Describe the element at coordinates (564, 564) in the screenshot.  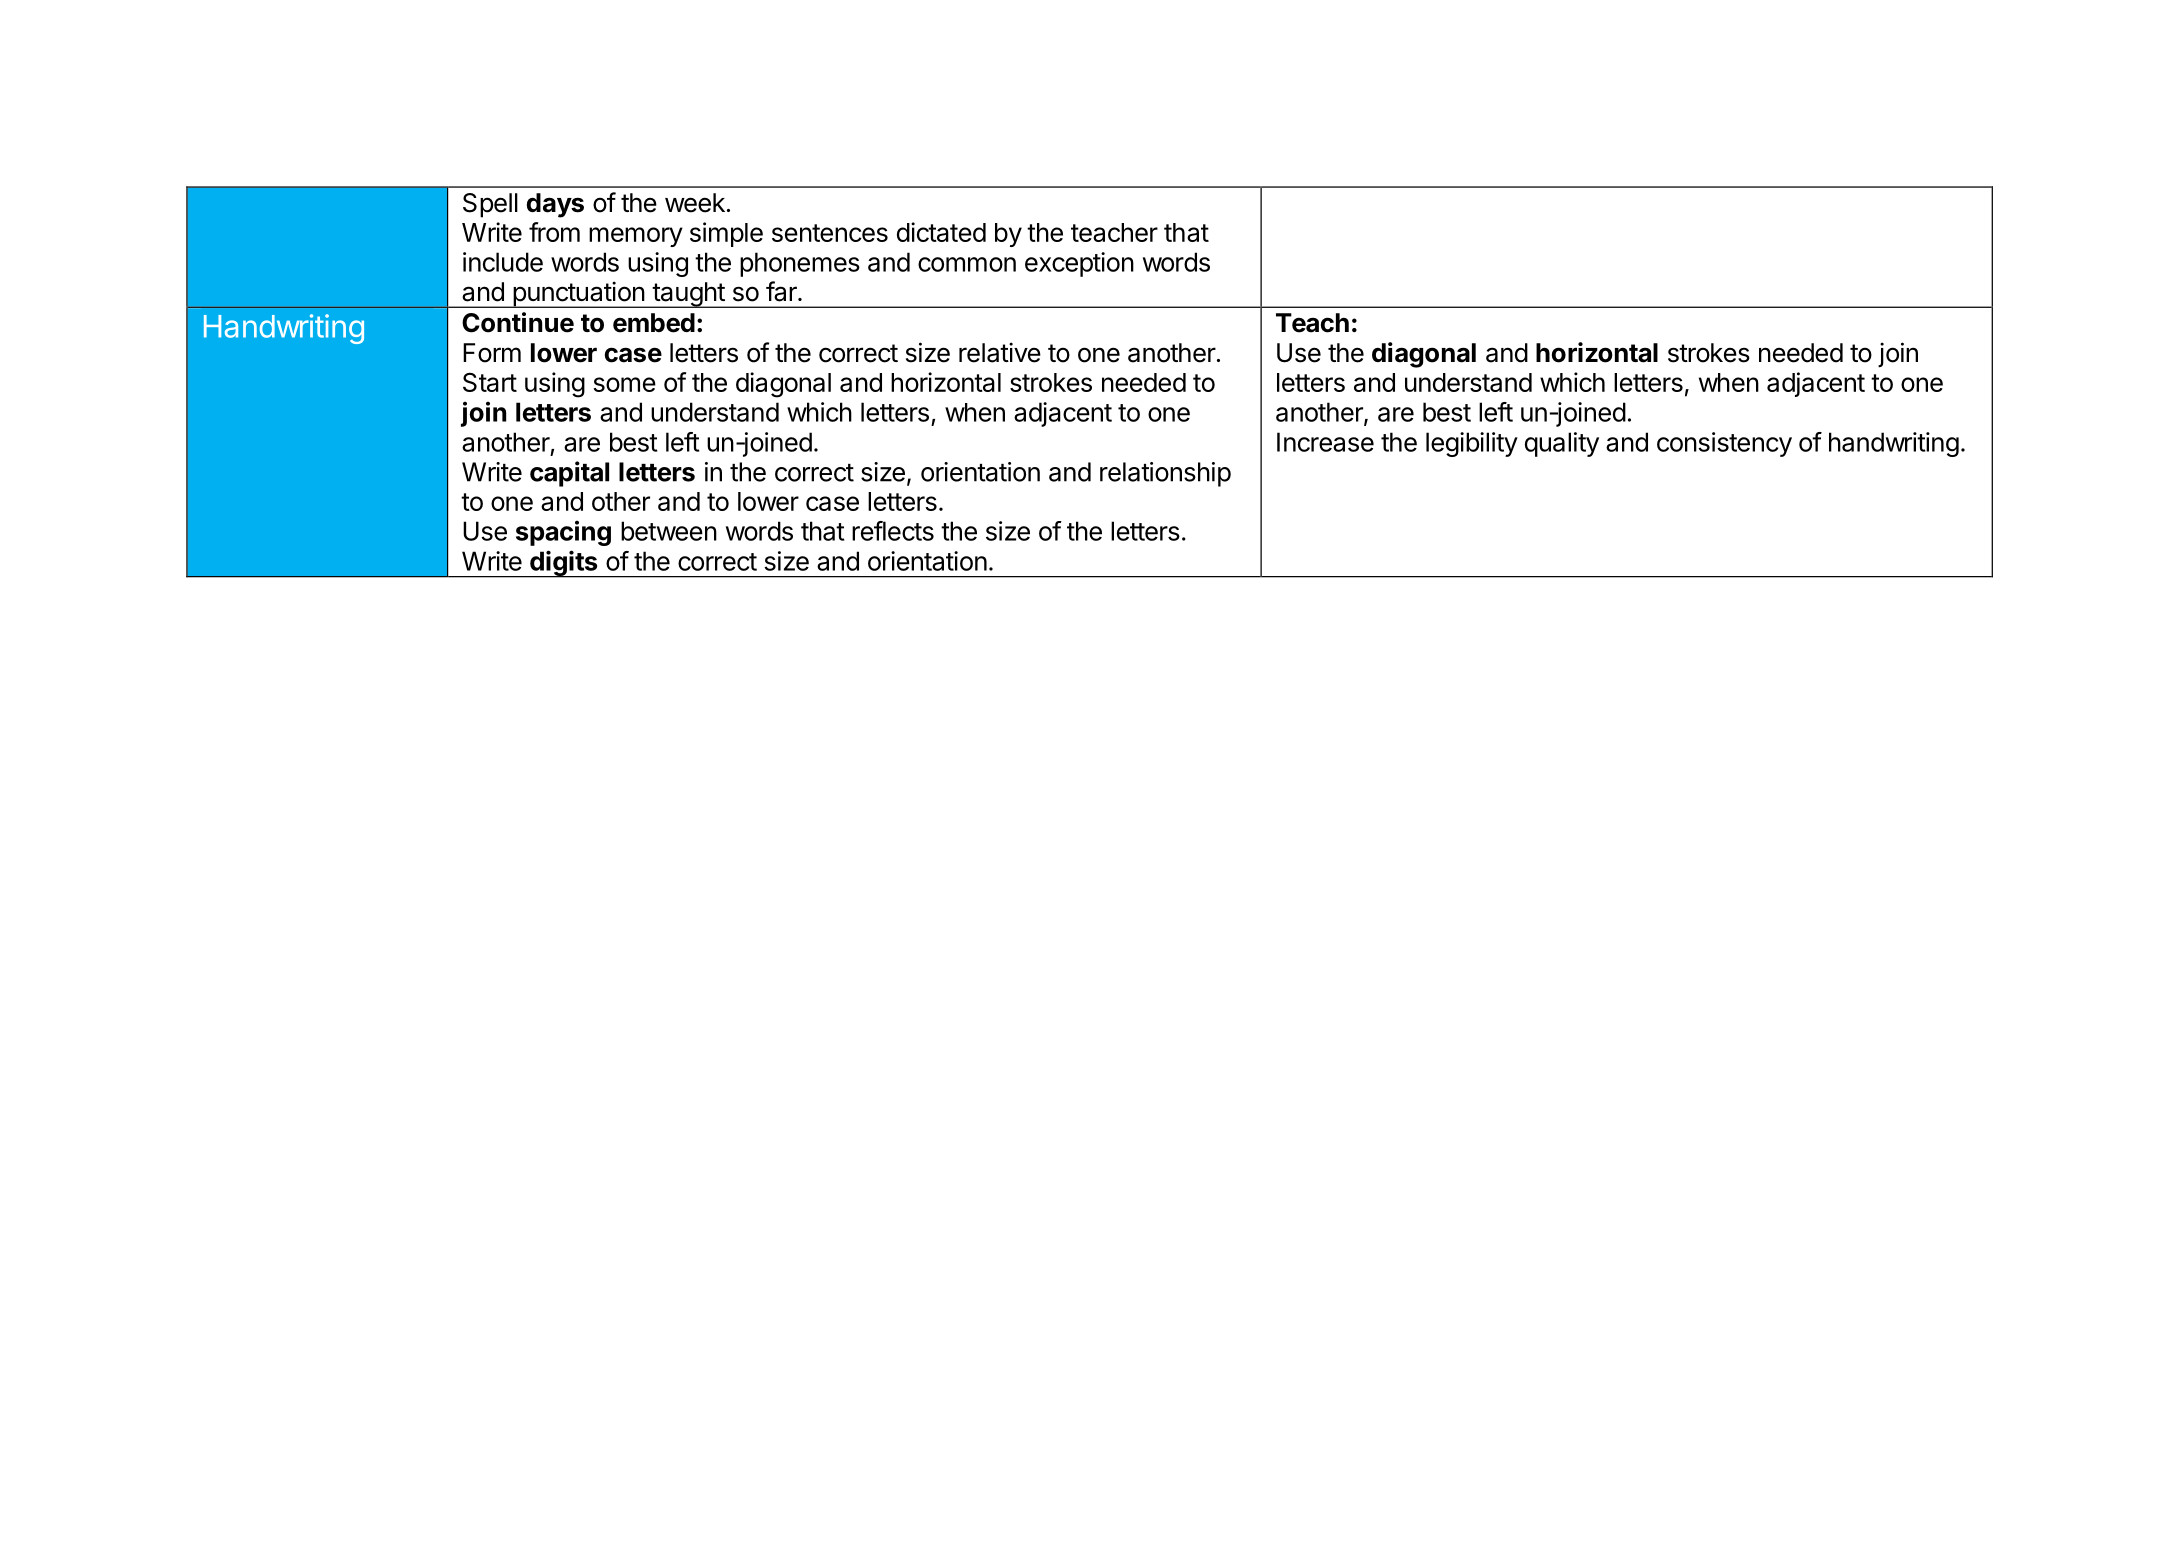
I see `digits` at that location.
